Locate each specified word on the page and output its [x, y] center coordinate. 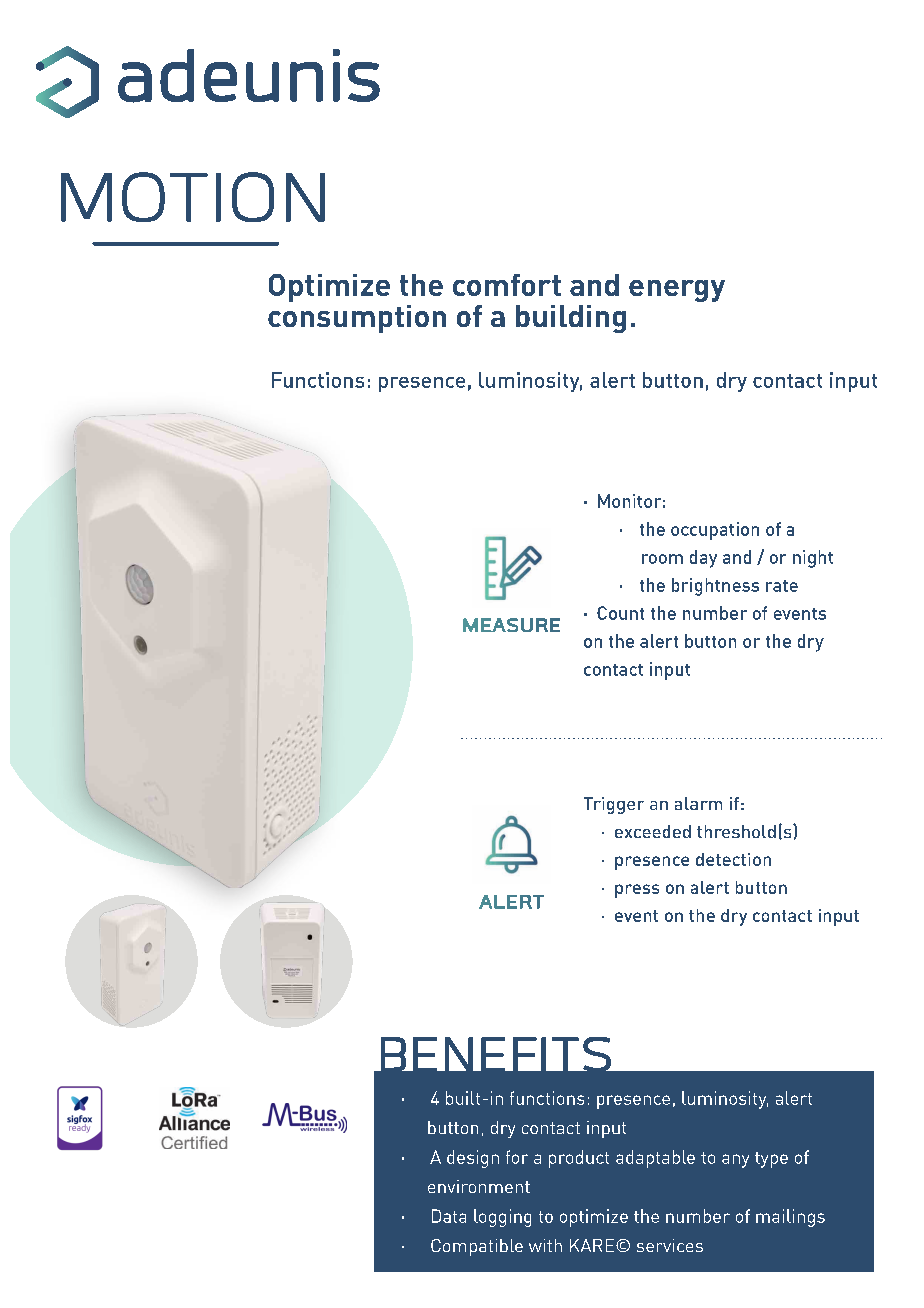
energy [677, 291]
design [473, 1159]
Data [449, 1216]
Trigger [614, 805]
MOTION [193, 197]
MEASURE [511, 625]
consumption [357, 319]
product [579, 1159]
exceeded [653, 831]
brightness [715, 587]
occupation [715, 531]
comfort [507, 285]
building [571, 319]
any [735, 1161]
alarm [698, 803]
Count [620, 613]
